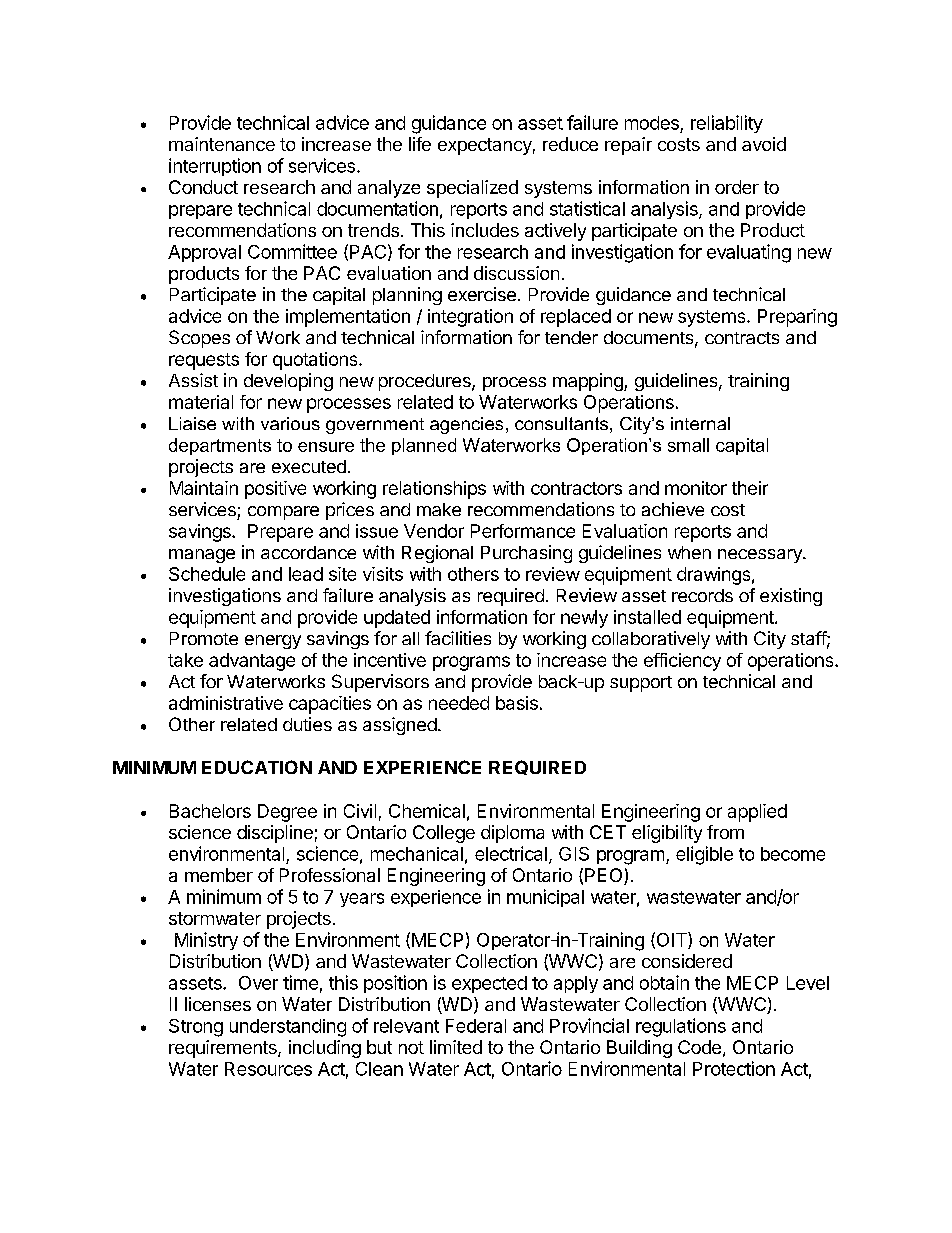 This screenshot has height=1233, width=952. What do you see at coordinates (288, 1028) in the screenshot?
I see `understanding` at bounding box center [288, 1028].
